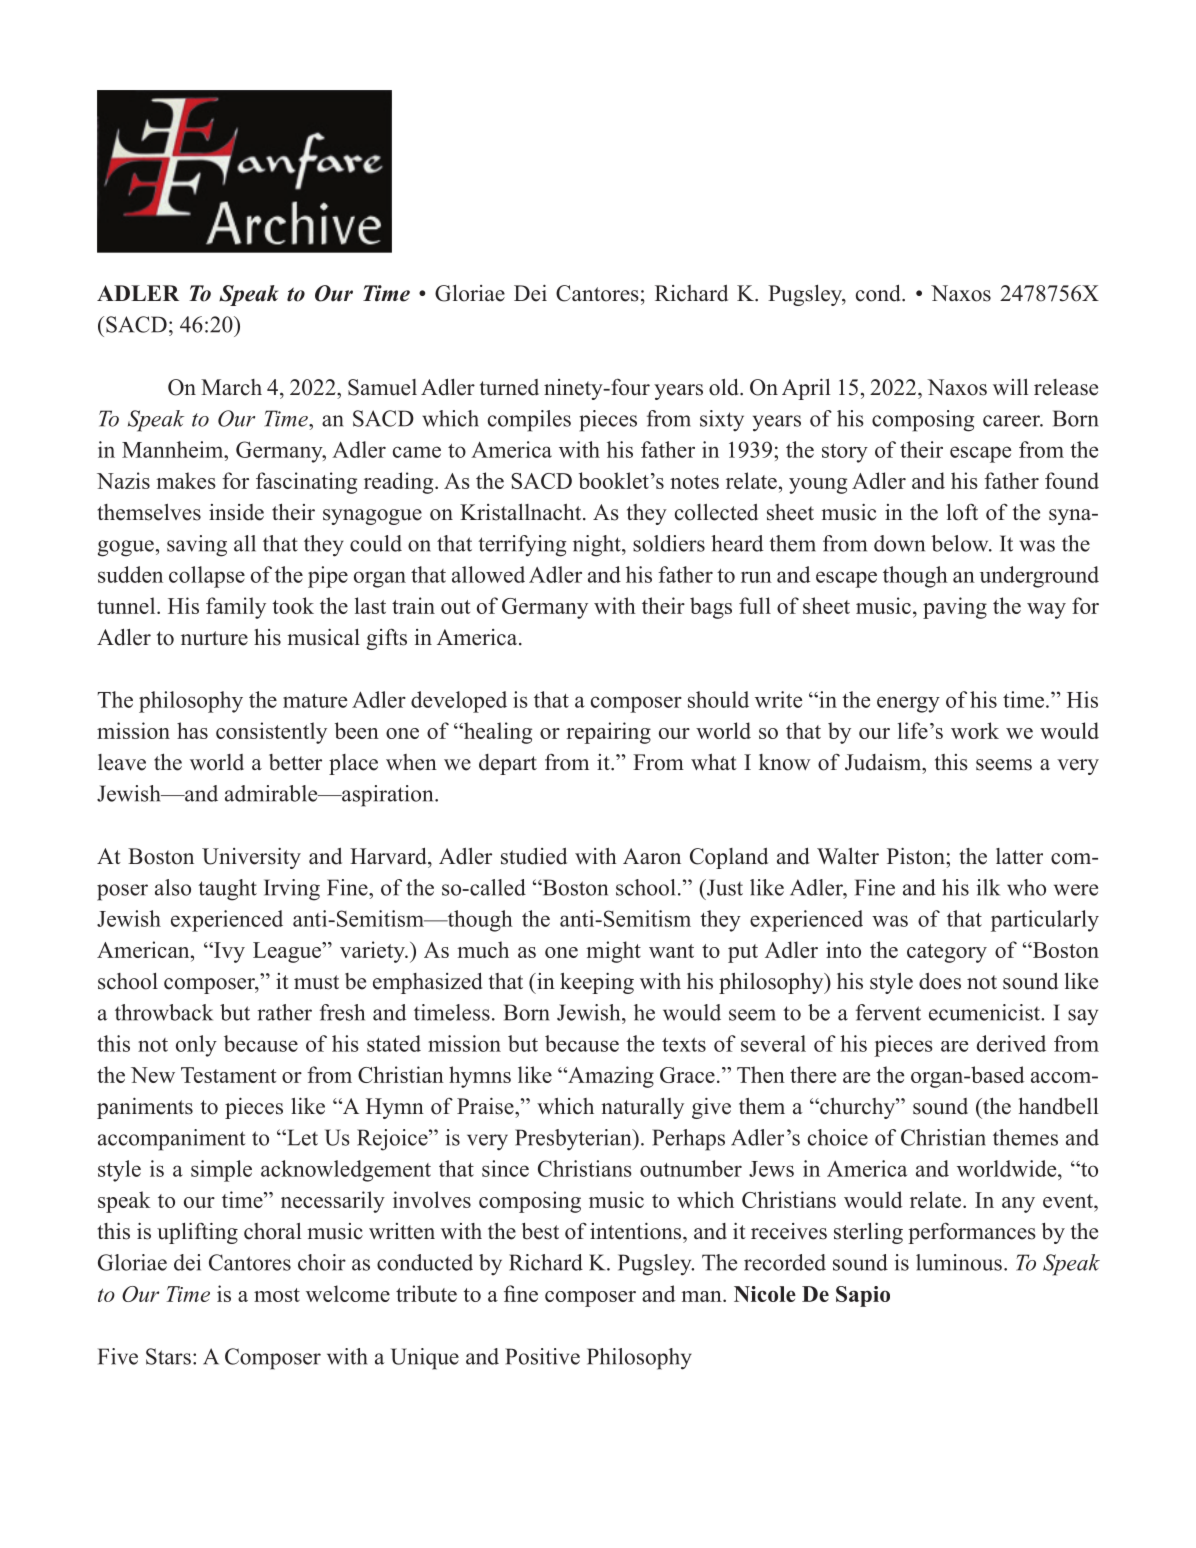 The width and height of the screenshot is (1196, 1548). I want to click on ilk, so click(988, 887).
